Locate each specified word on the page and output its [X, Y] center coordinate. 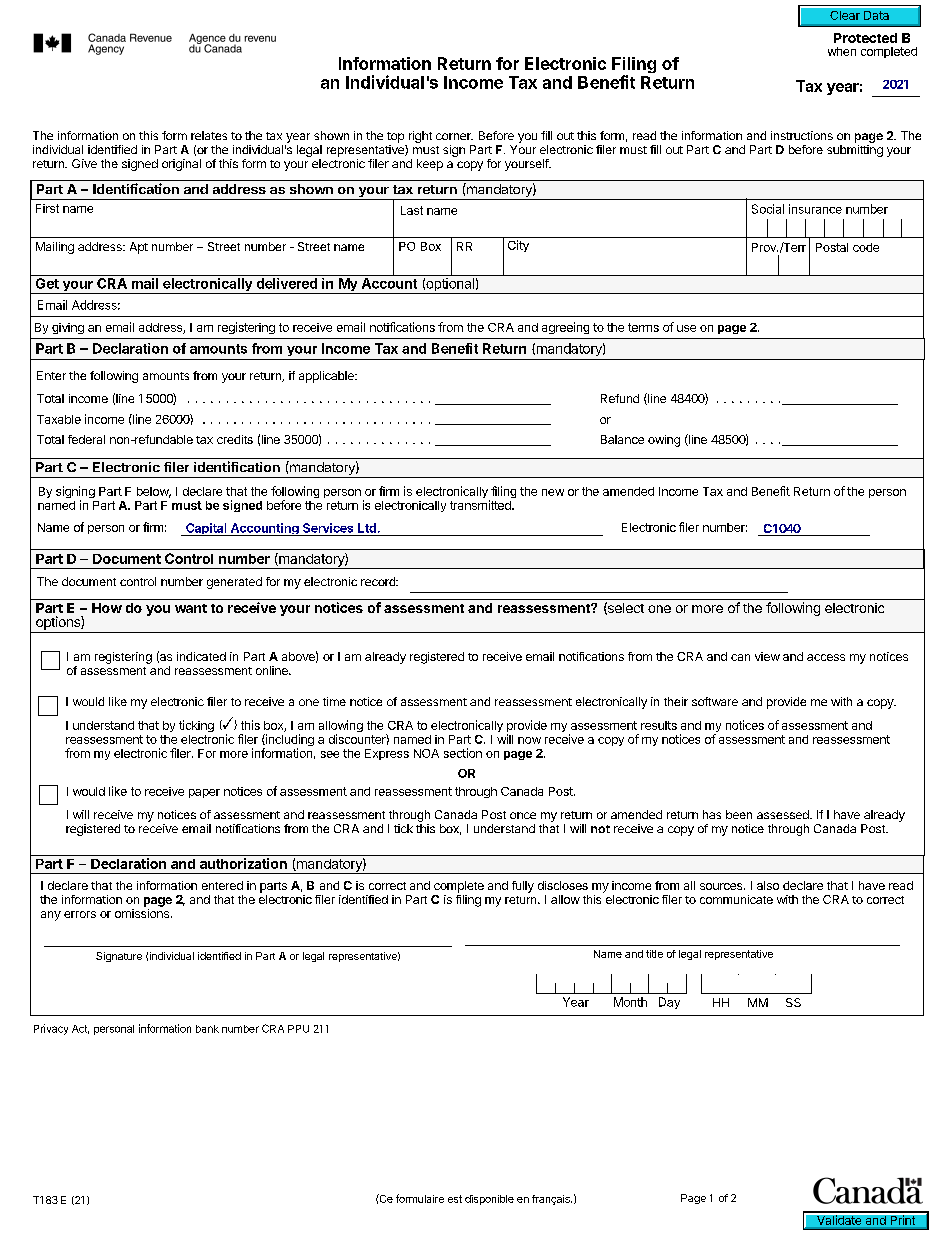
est [455, 1199]
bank [207, 1029]
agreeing [565, 328]
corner [454, 136]
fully [523, 887]
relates [209, 135]
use [686, 328]
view [767, 656]
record [379, 581]
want [191, 608]
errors [80, 914]
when [842, 51]
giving [68, 328]
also [768, 885]
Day [669, 1003]
